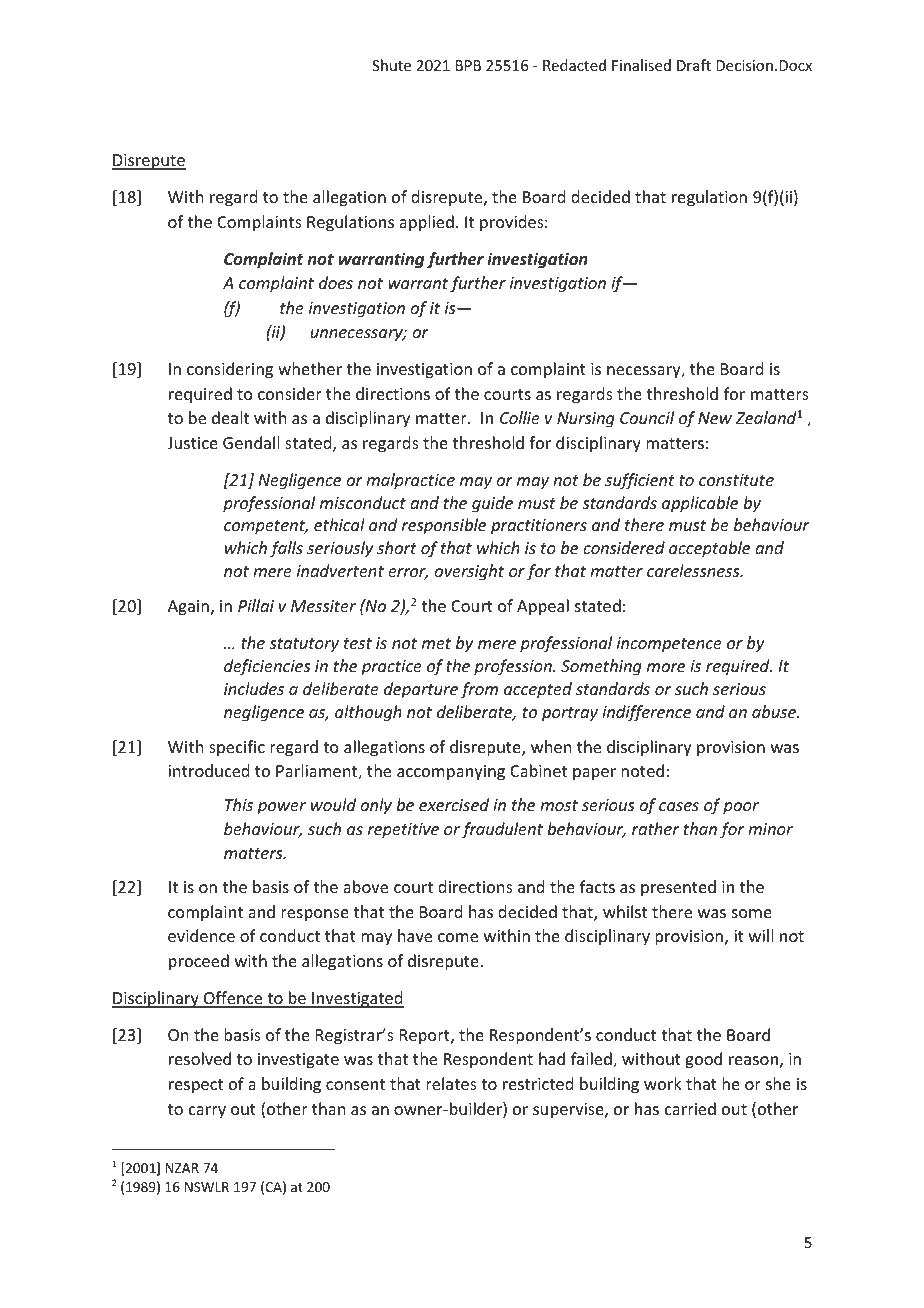 The height and width of the screenshot is (1308, 924). I want to click on carry, so click(207, 1112).
